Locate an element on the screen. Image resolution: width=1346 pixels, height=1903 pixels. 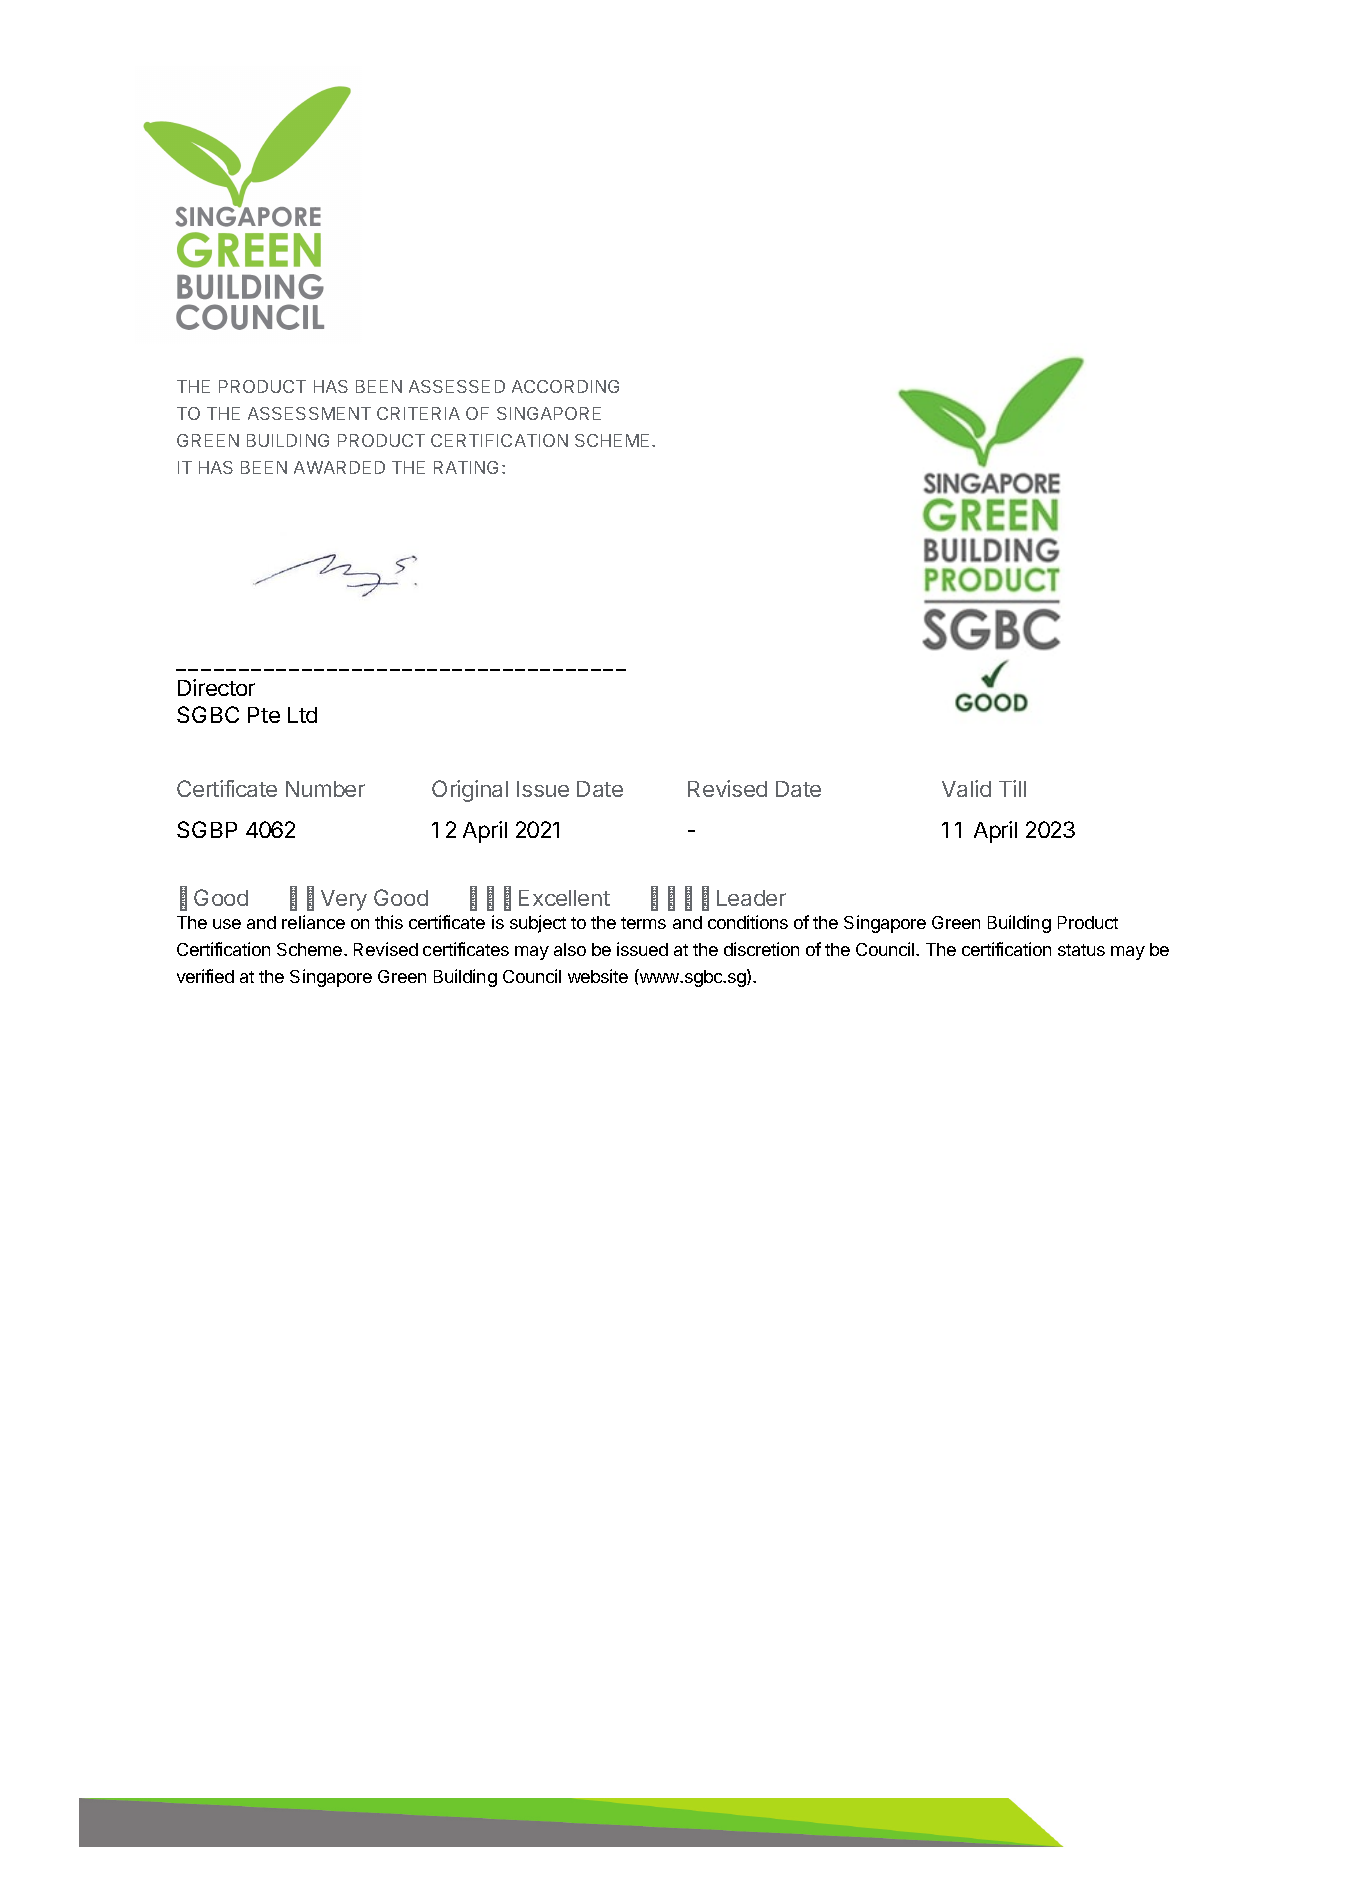
ASSESSED is located at coordinates (457, 386).
